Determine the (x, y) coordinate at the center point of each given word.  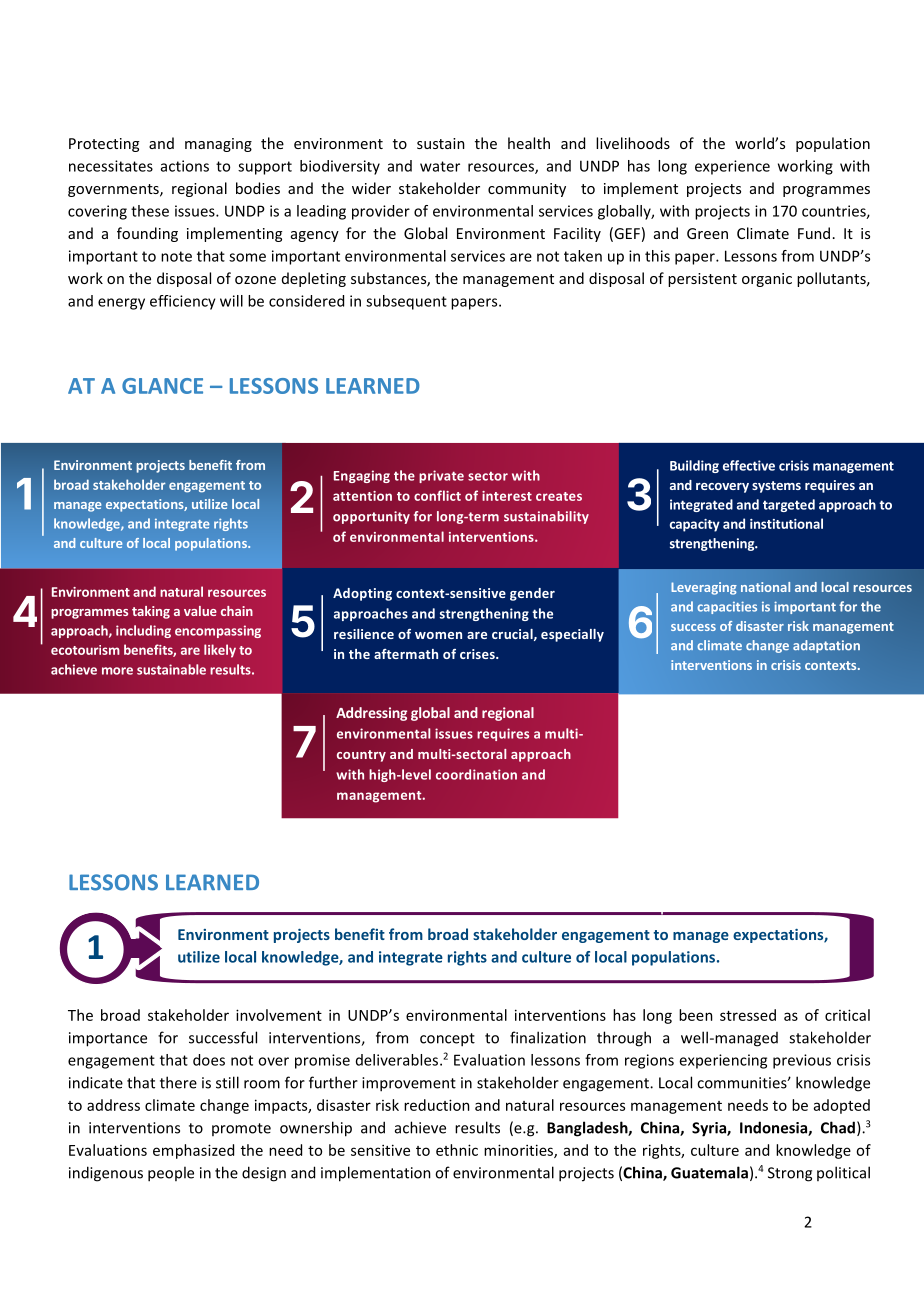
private (441, 476)
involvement (279, 1015)
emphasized (193, 1151)
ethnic (457, 1150)
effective (749, 465)
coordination (476, 774)
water (440, 166)
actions (185, 166)
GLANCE (162, 386)
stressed (748, 1015)
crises (478, 654)
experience (732, 167)
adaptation (826, 646)
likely (220, 651)
